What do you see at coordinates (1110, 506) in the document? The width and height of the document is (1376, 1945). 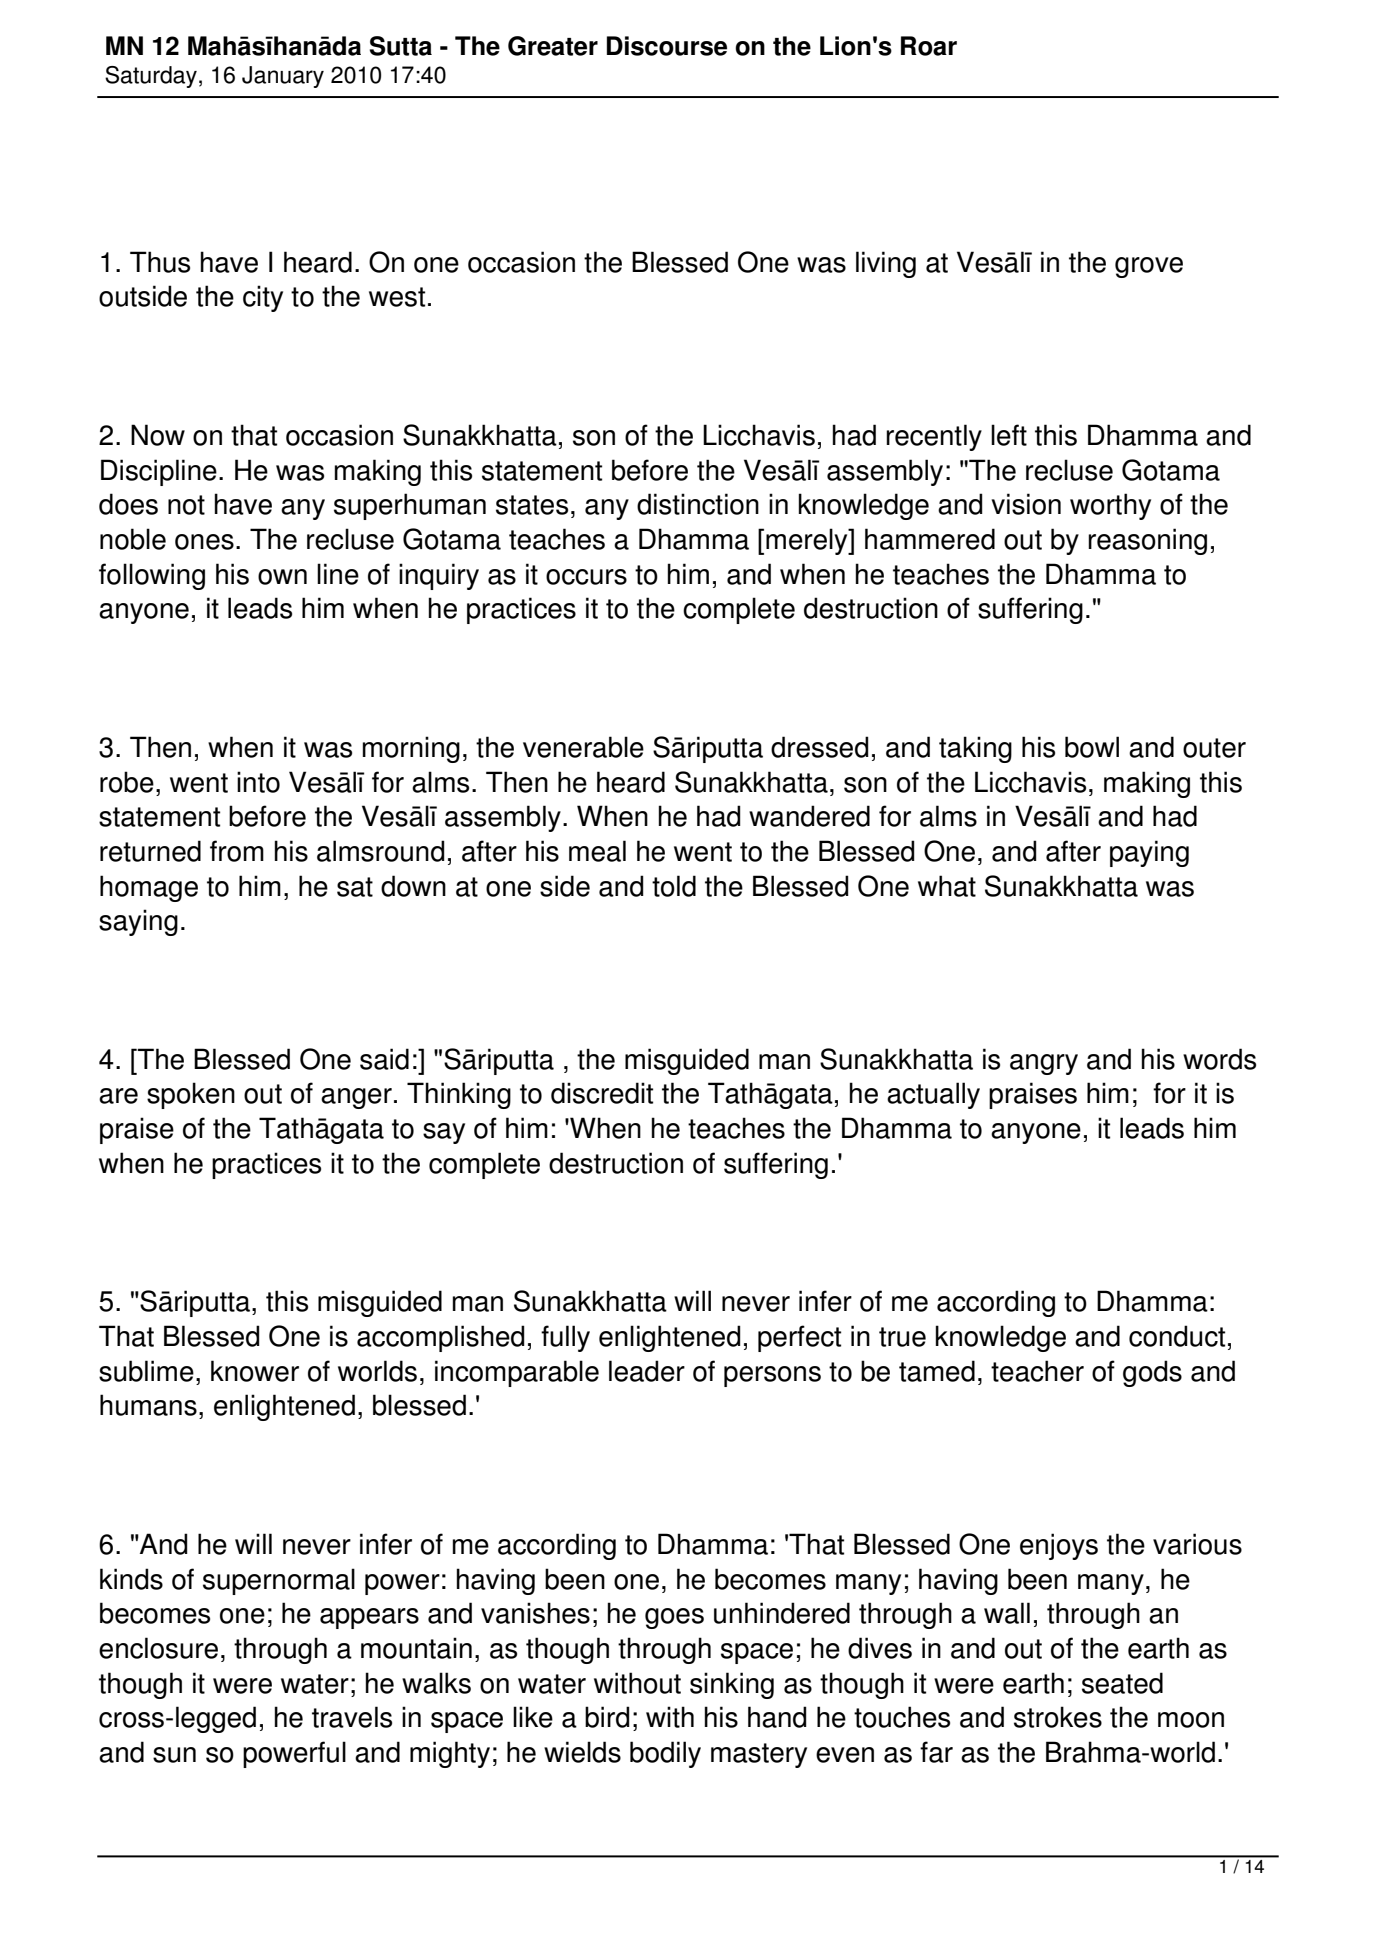 I see `worthy` at bounding box center [1110, 506].
